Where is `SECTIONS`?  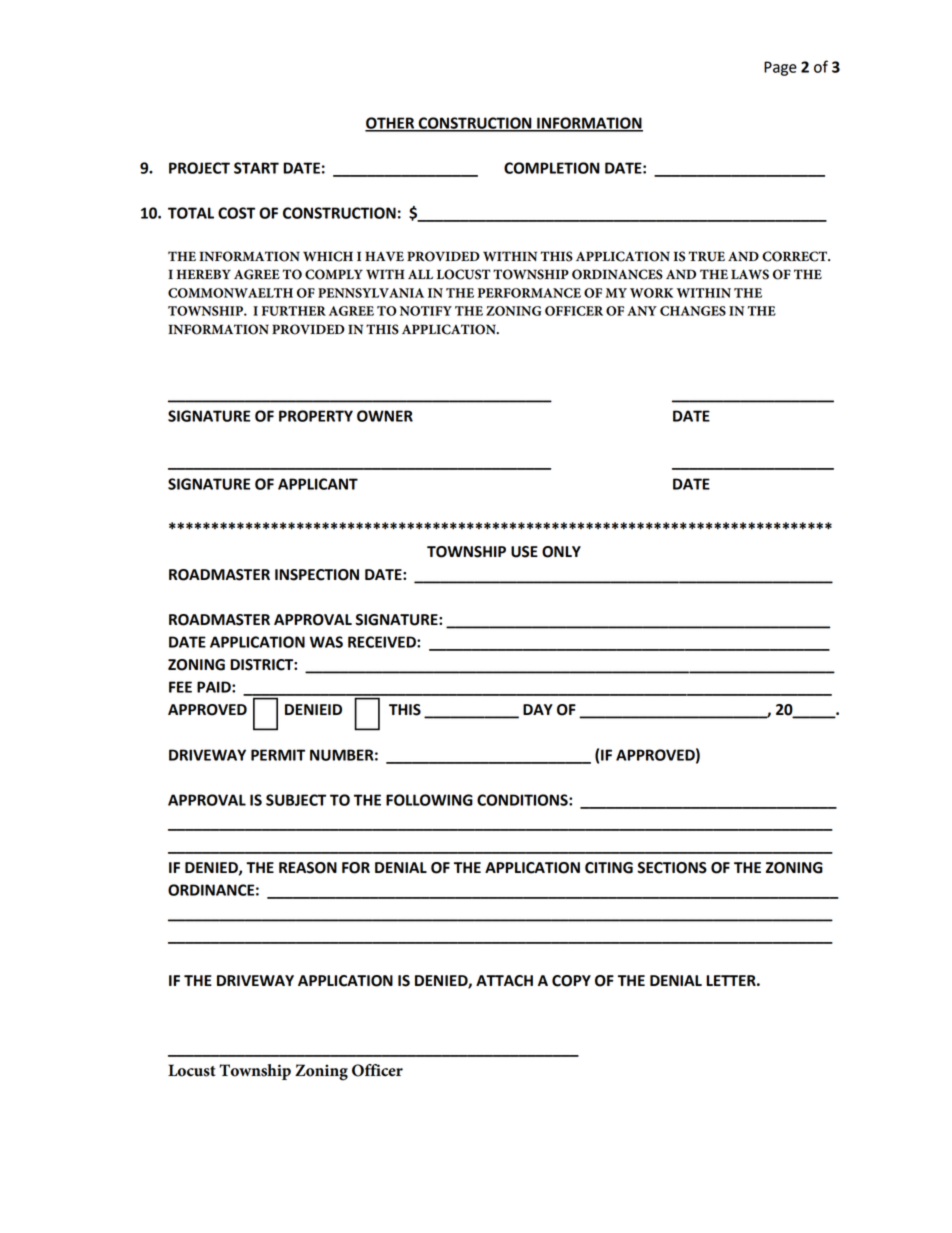 SECTIONS is located at coordinates (672, 868).
